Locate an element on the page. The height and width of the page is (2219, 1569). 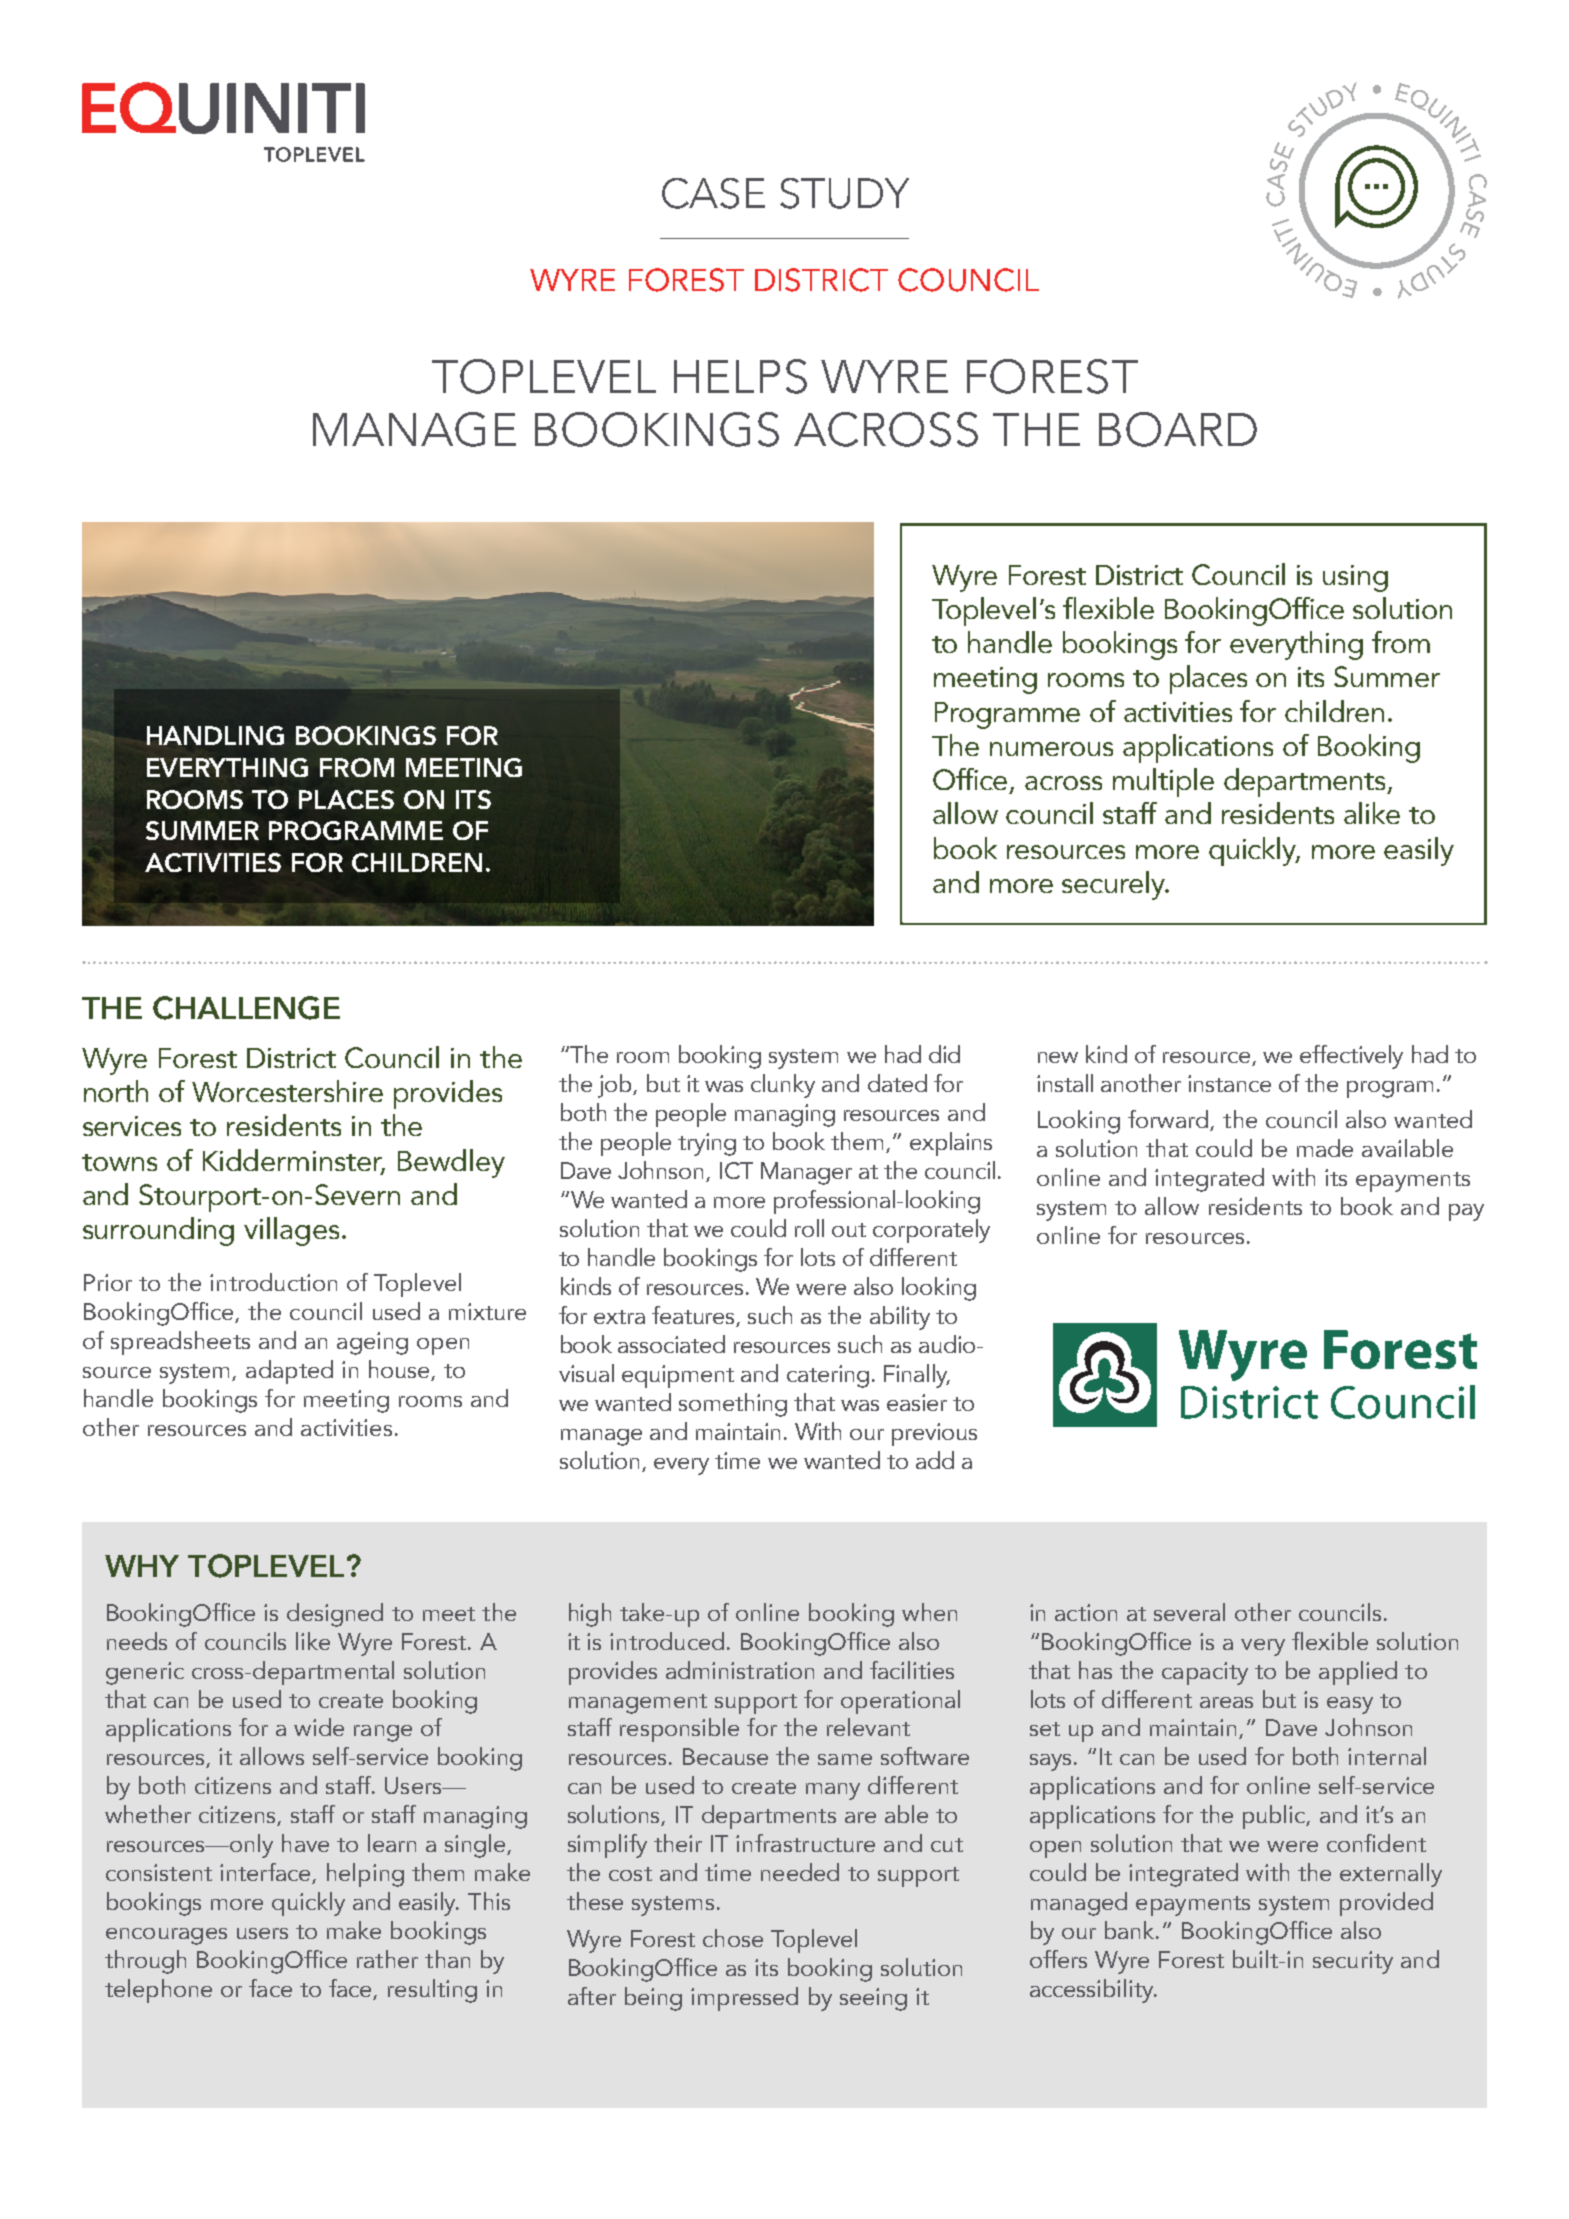
CASE is located at coordinates (713, 193).
